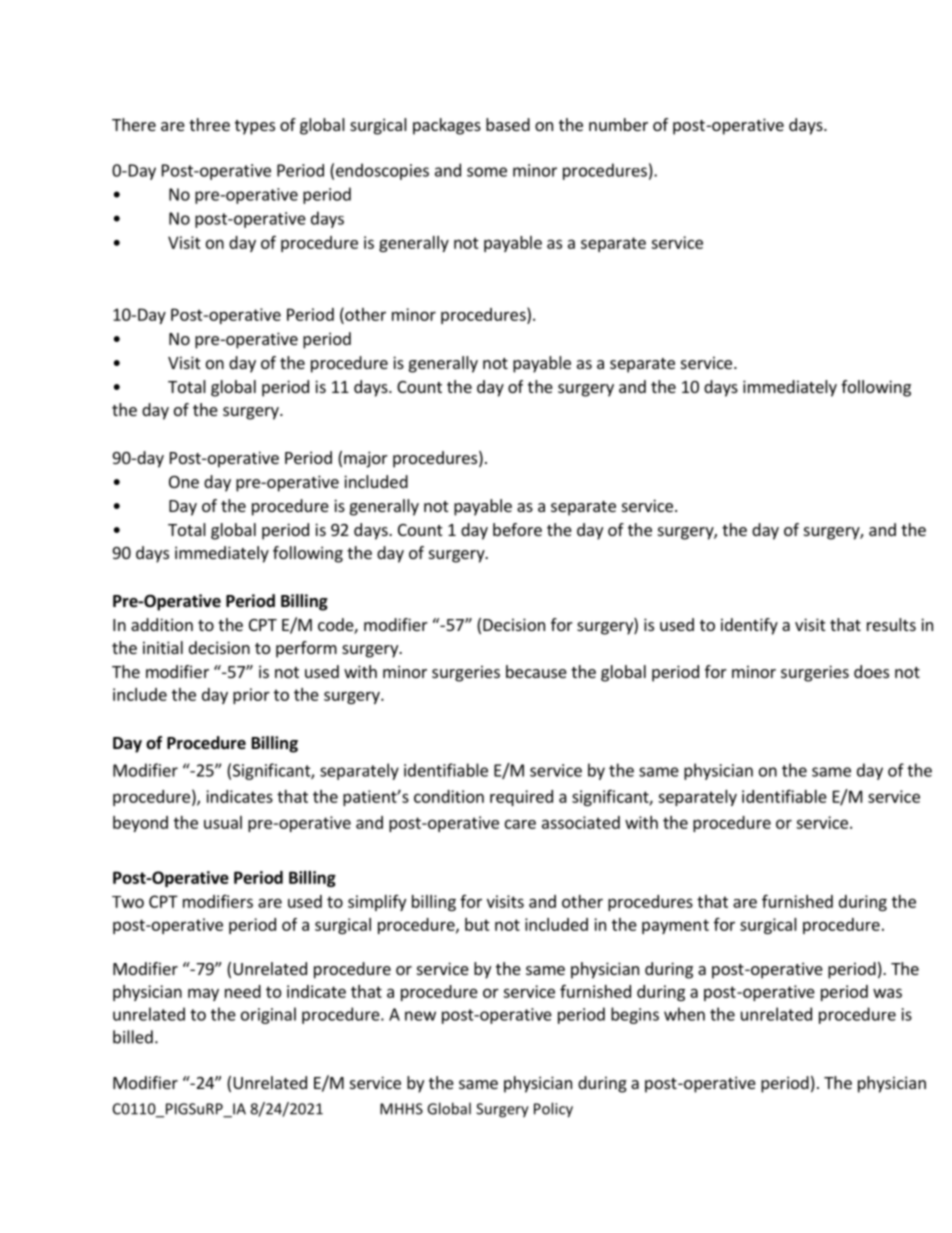 The image size is (952, 1233). I want to click on some, so click(487, 172).
